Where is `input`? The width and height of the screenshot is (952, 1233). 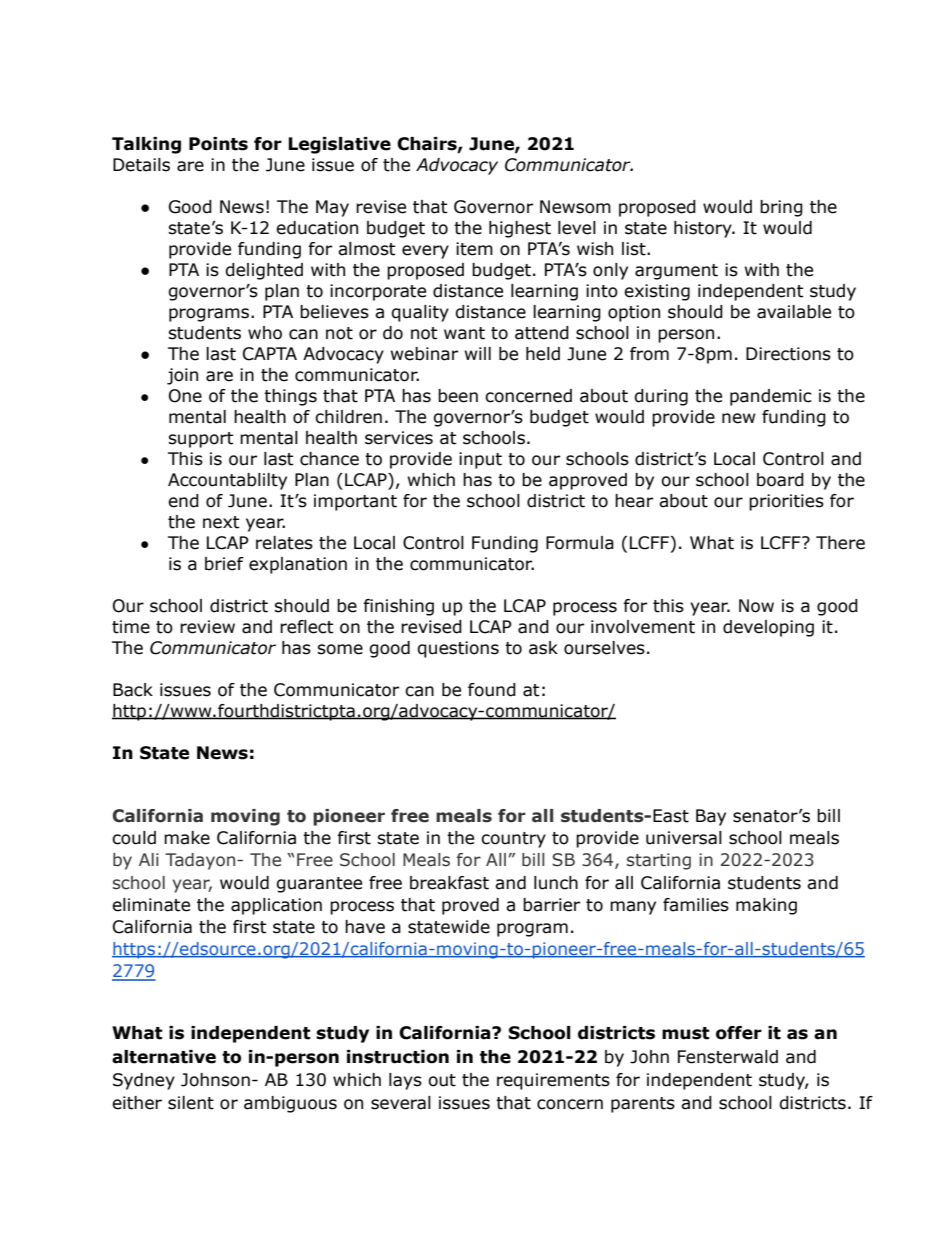 input is located at coordinates (480, 460).
